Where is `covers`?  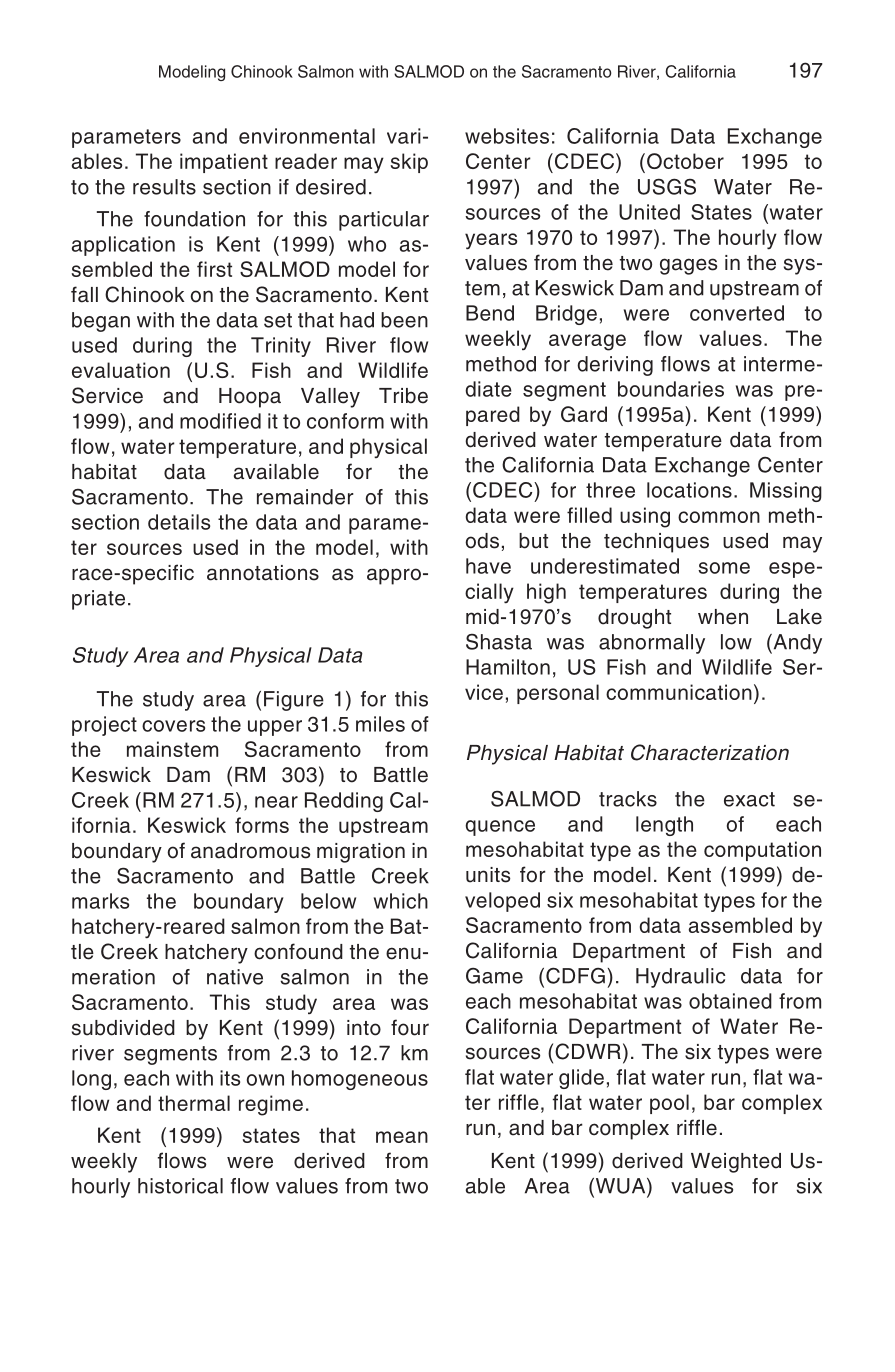
covers is located at coordinates (173, 726).
